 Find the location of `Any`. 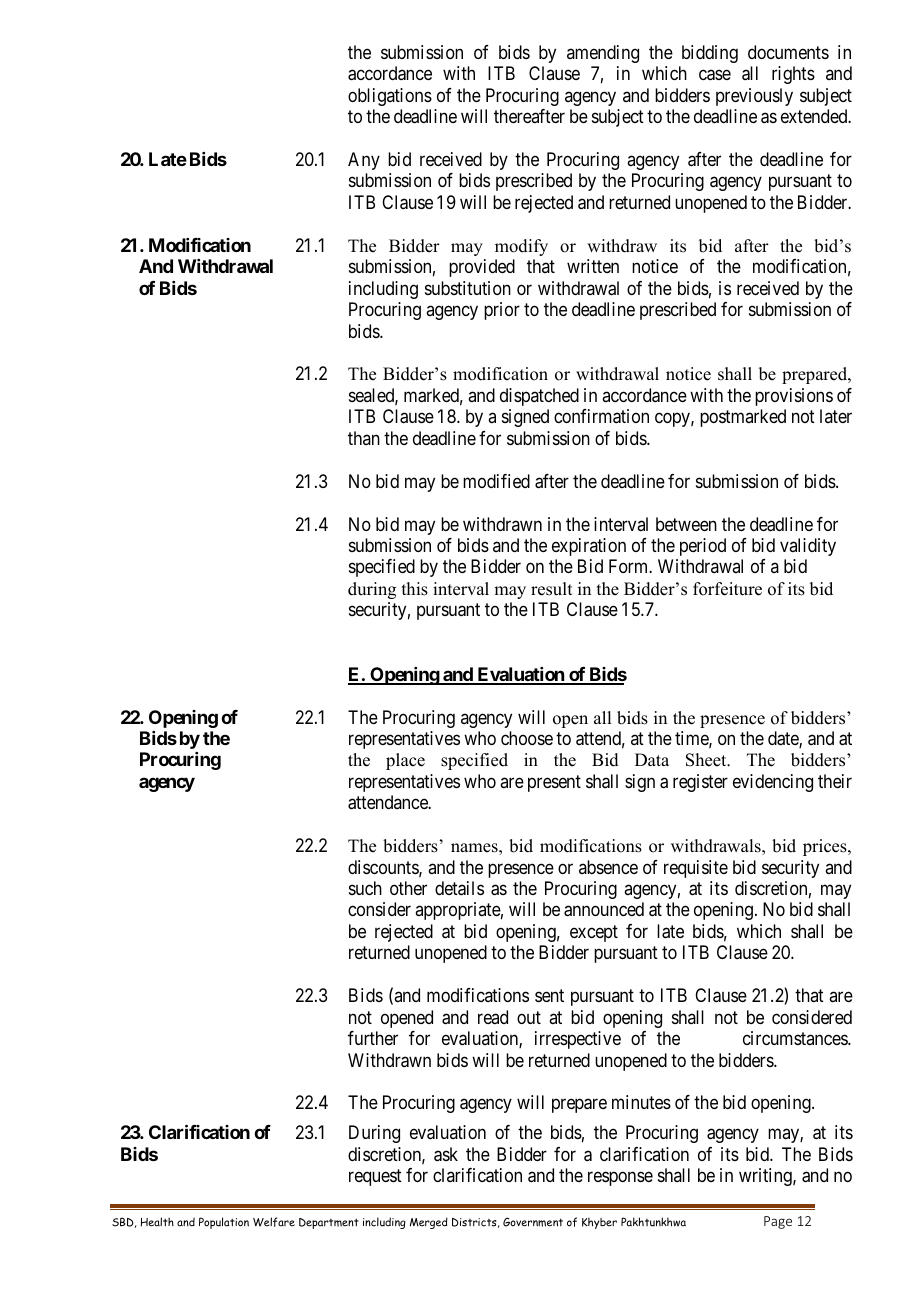

Any is located at coordinates (364, 161).
